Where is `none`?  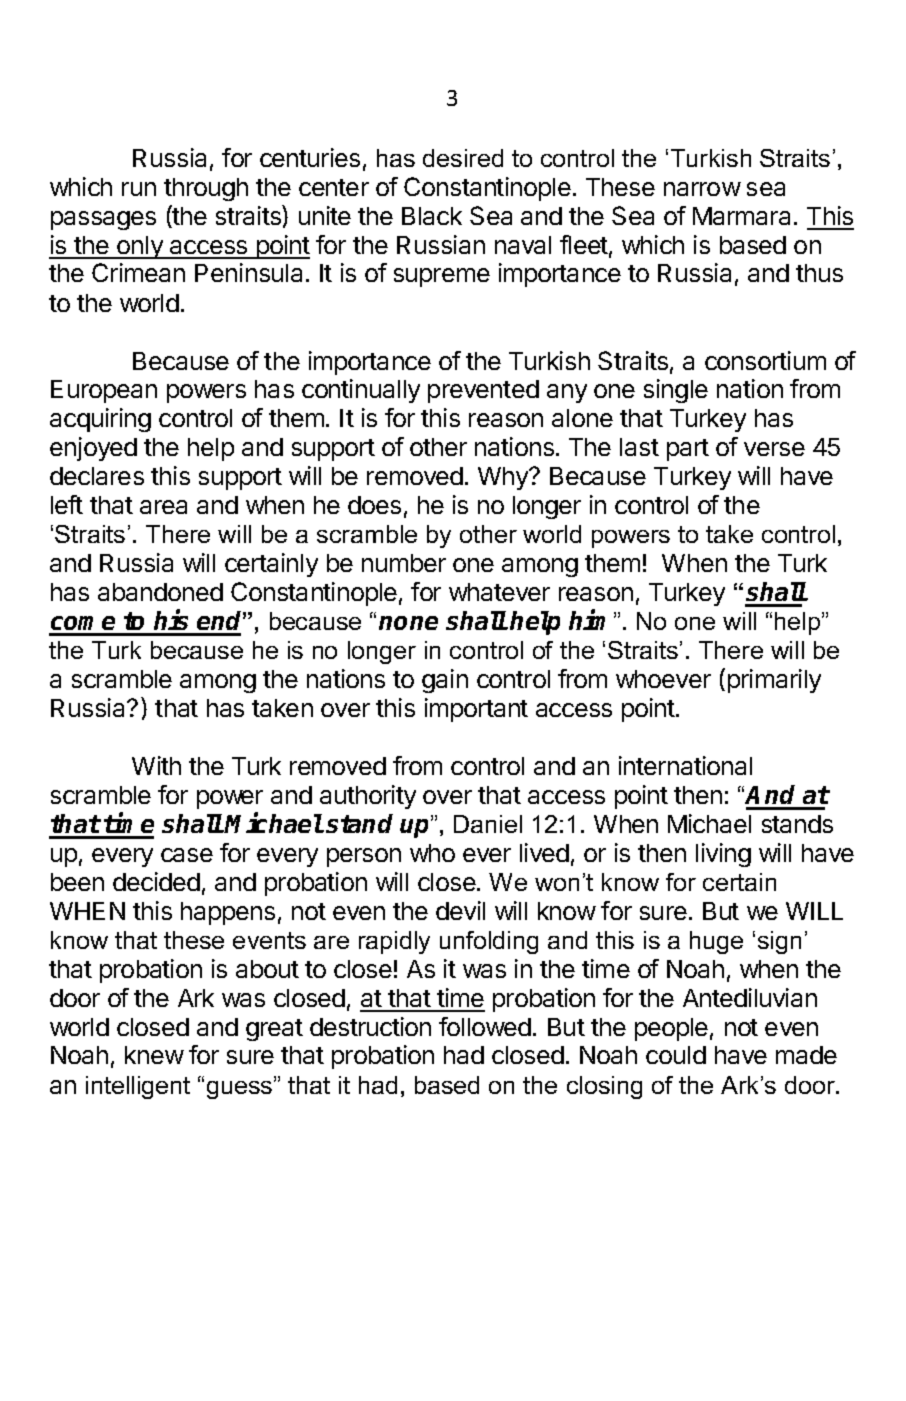 none is located at coordinates (408, 623).
